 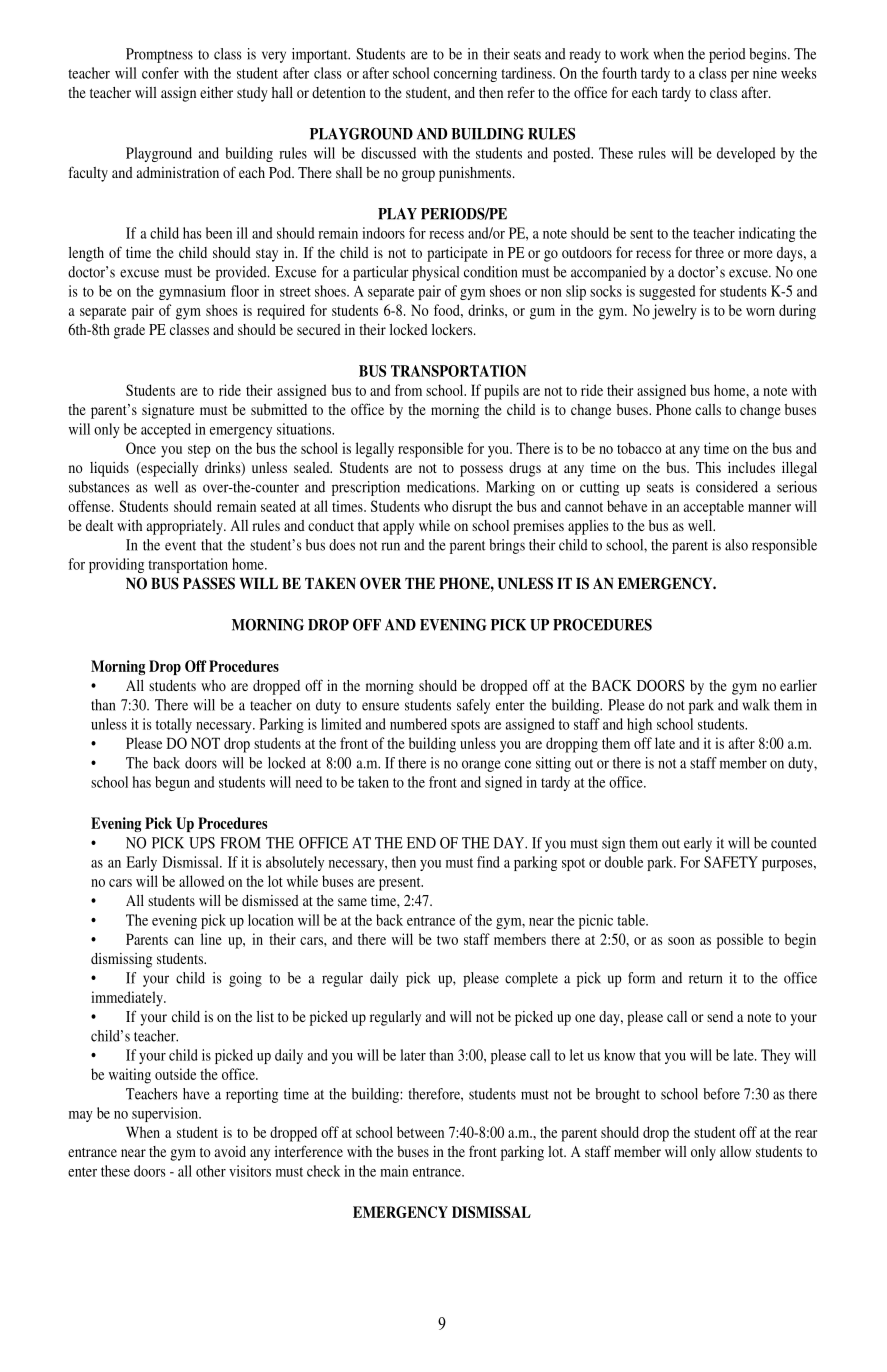 I want to click on supervision, so click(x=166, y=1114).
